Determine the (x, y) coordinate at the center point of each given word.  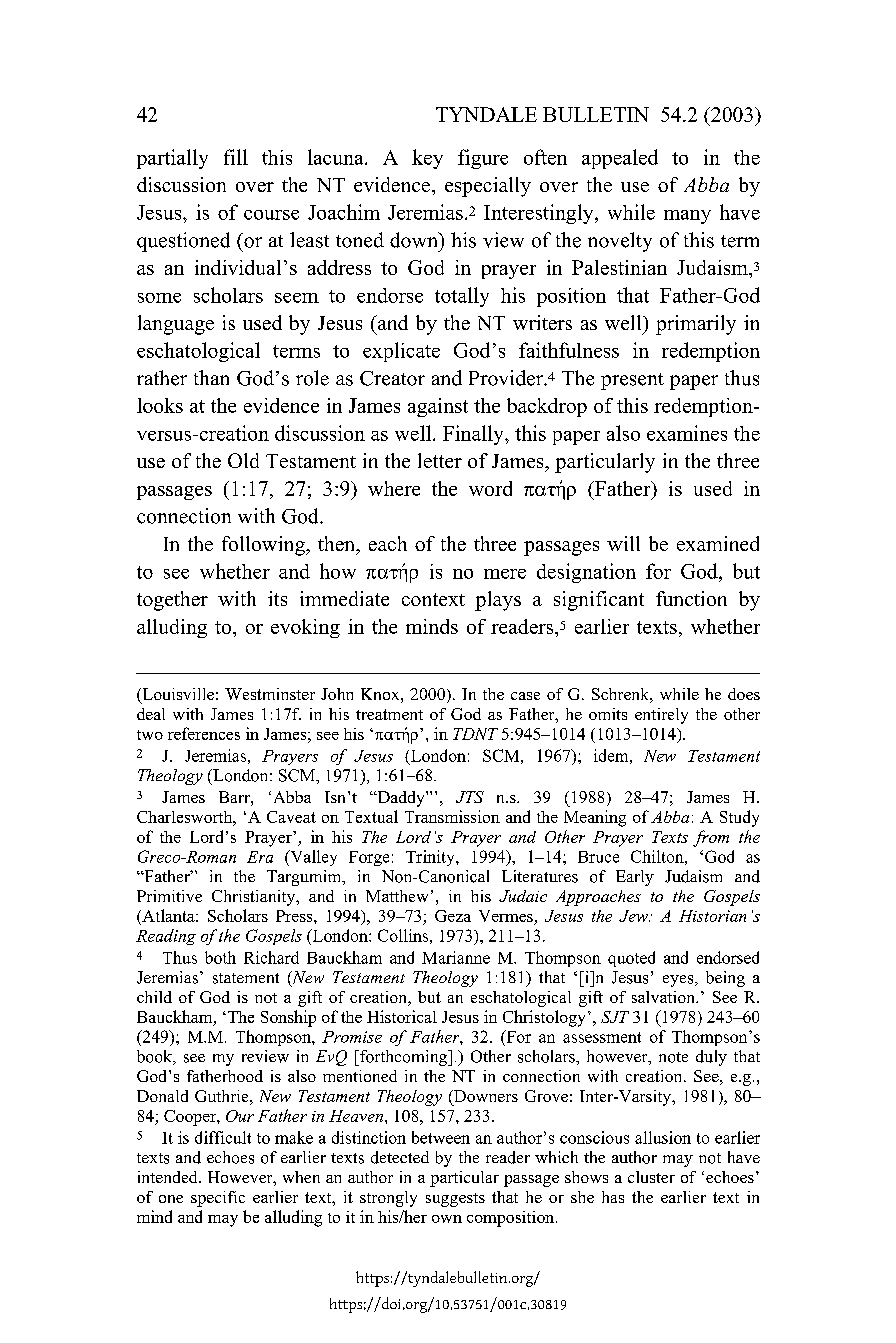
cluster (651, 1177)
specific (218, 1199)
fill (236, 157)
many (687, 217)
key (427, 159)
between (441, 1137)
